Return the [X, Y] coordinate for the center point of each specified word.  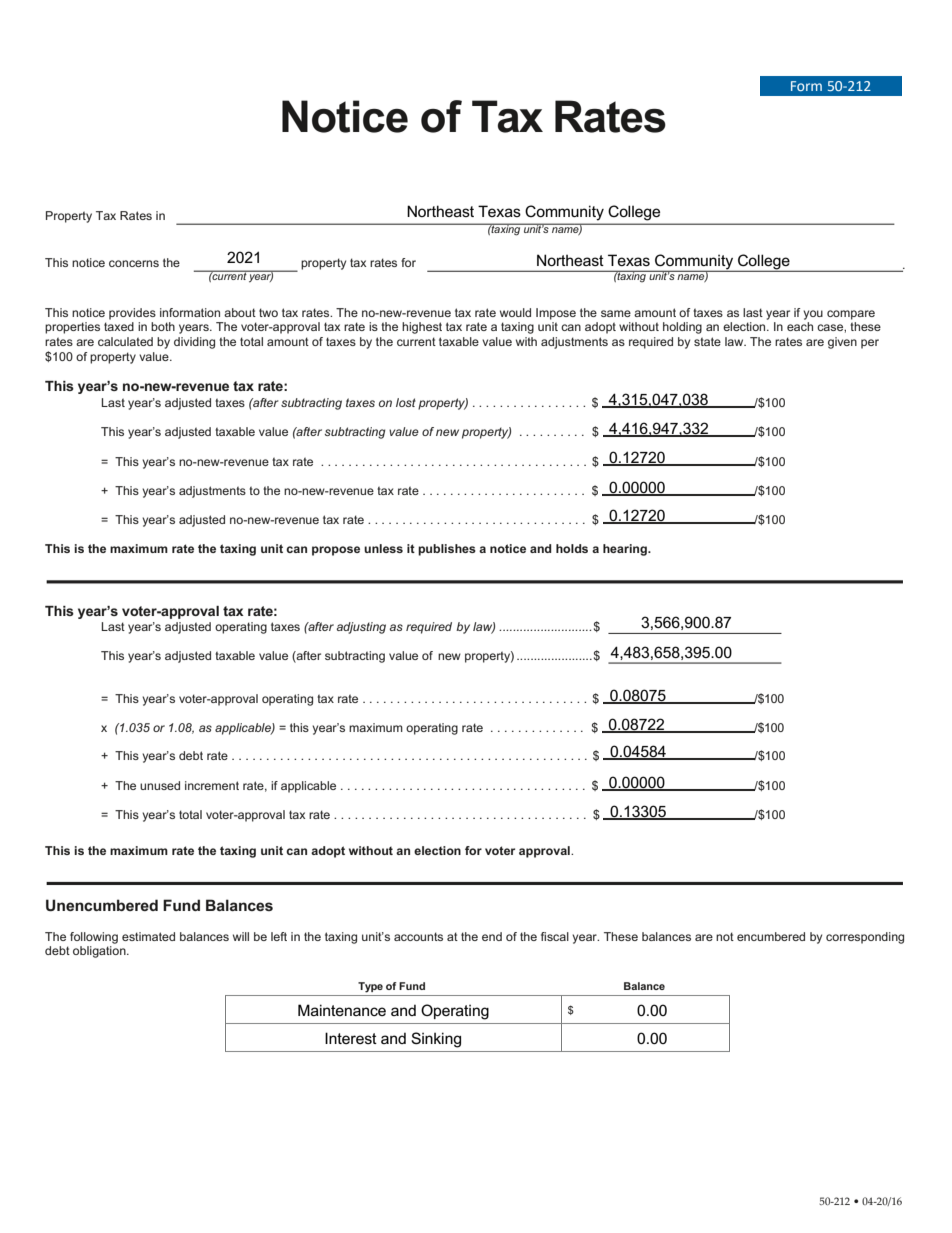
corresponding [865, 938]
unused [160, 785]
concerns [134, 263]
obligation [100, 952]
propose [336, 551]
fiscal [555, 936]
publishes [447, 550]
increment [212, 785]
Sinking [436, 1040]
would [515, 312]
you [813, 315]
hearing [626, 550]
